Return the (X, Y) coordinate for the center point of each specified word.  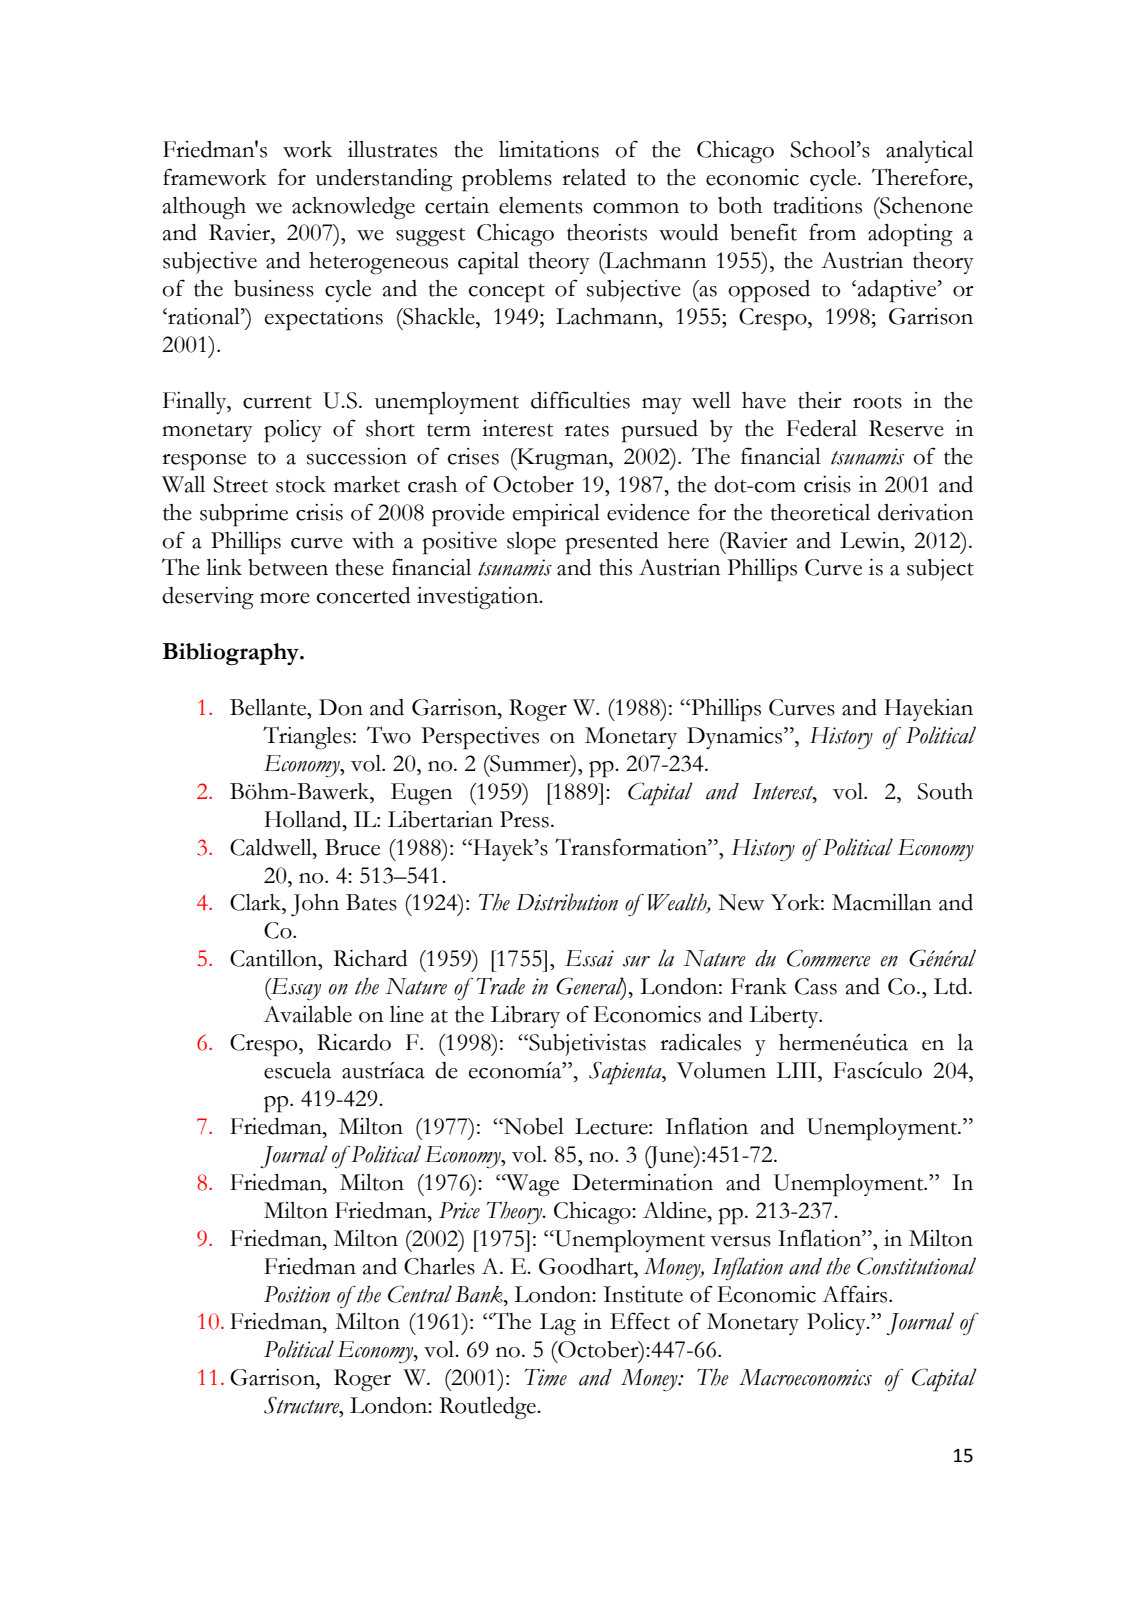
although (204, 208)
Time (546, 1377)
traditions (817, 205)
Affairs (856, 1294)
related (594, 177)
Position (297, 1294)
